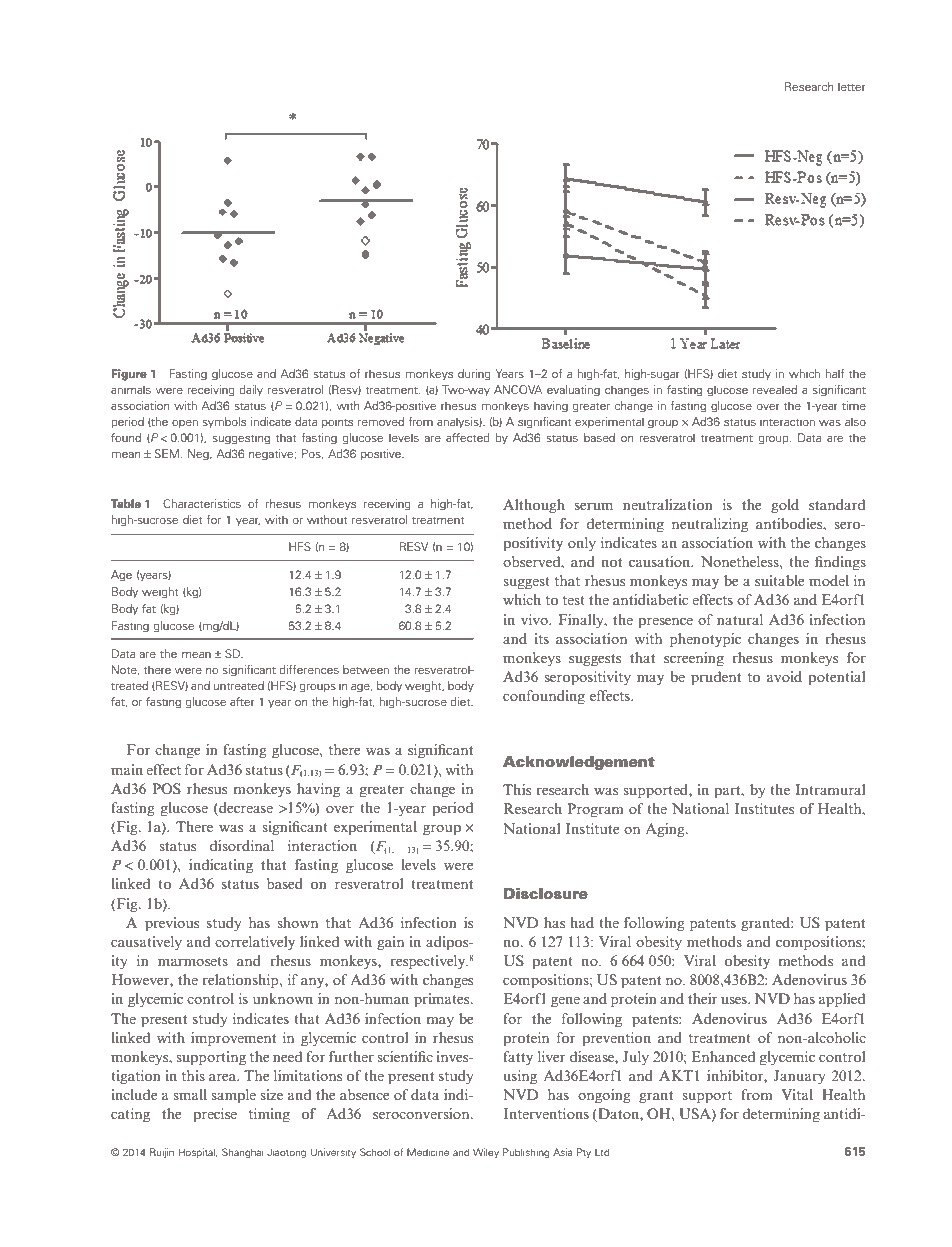 The image size is (952, 1247). Describe the element at coordinates (852, 86) in the page. I see `letter` at that location.
